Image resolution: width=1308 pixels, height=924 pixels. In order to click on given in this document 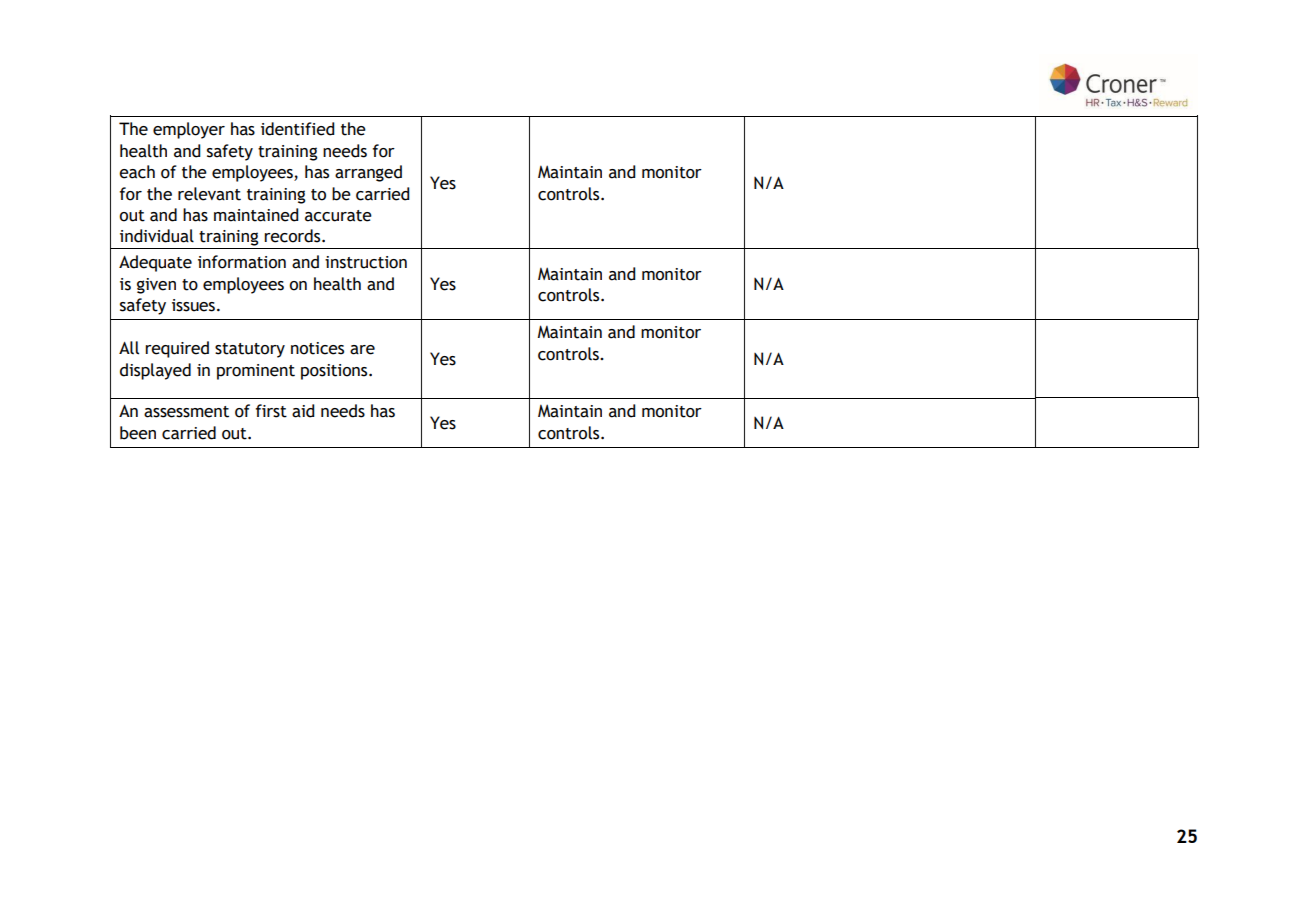, I will do `click(156, 286)`.
